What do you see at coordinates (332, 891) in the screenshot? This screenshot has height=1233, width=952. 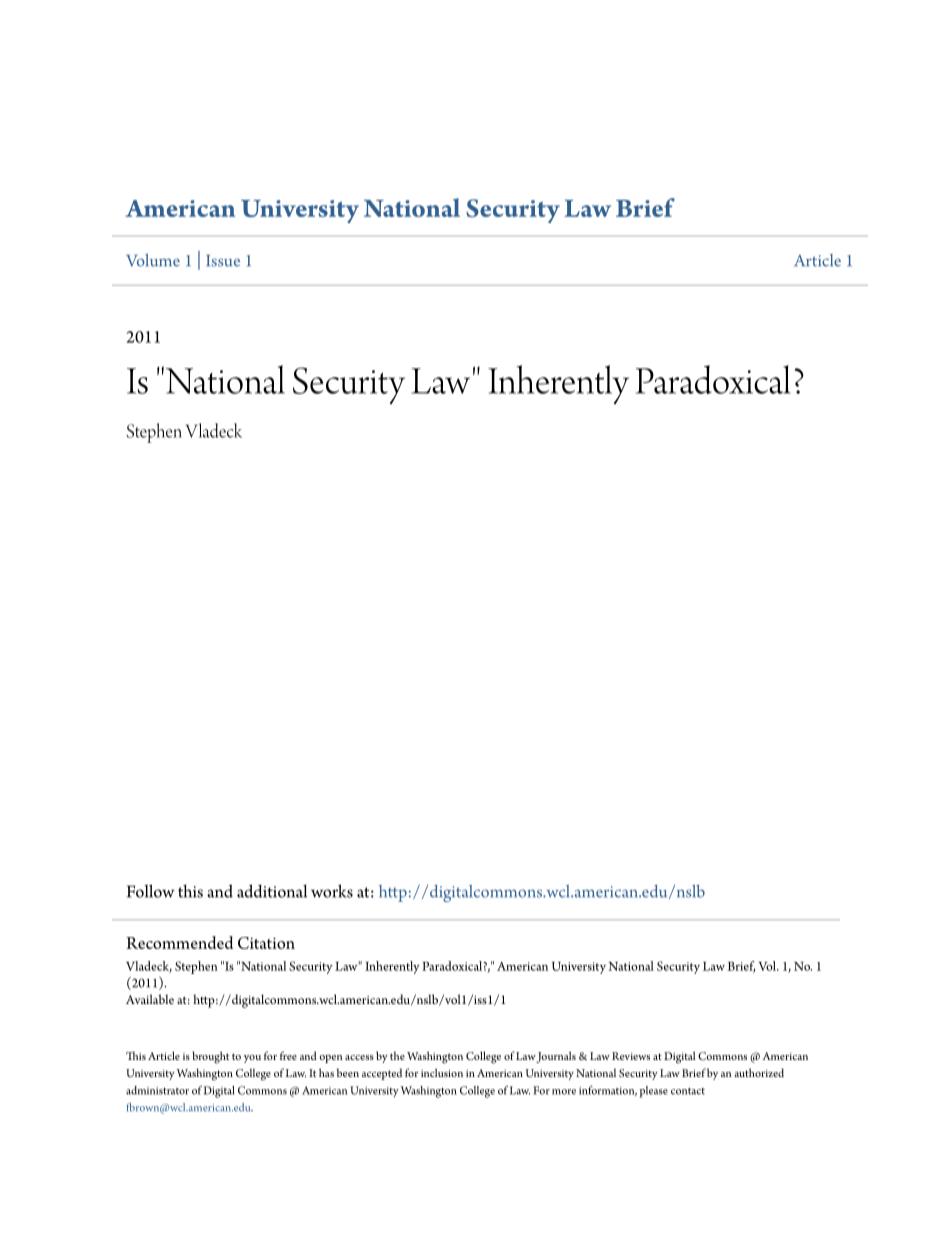 I see `works` at bounding box center [332, 891].
